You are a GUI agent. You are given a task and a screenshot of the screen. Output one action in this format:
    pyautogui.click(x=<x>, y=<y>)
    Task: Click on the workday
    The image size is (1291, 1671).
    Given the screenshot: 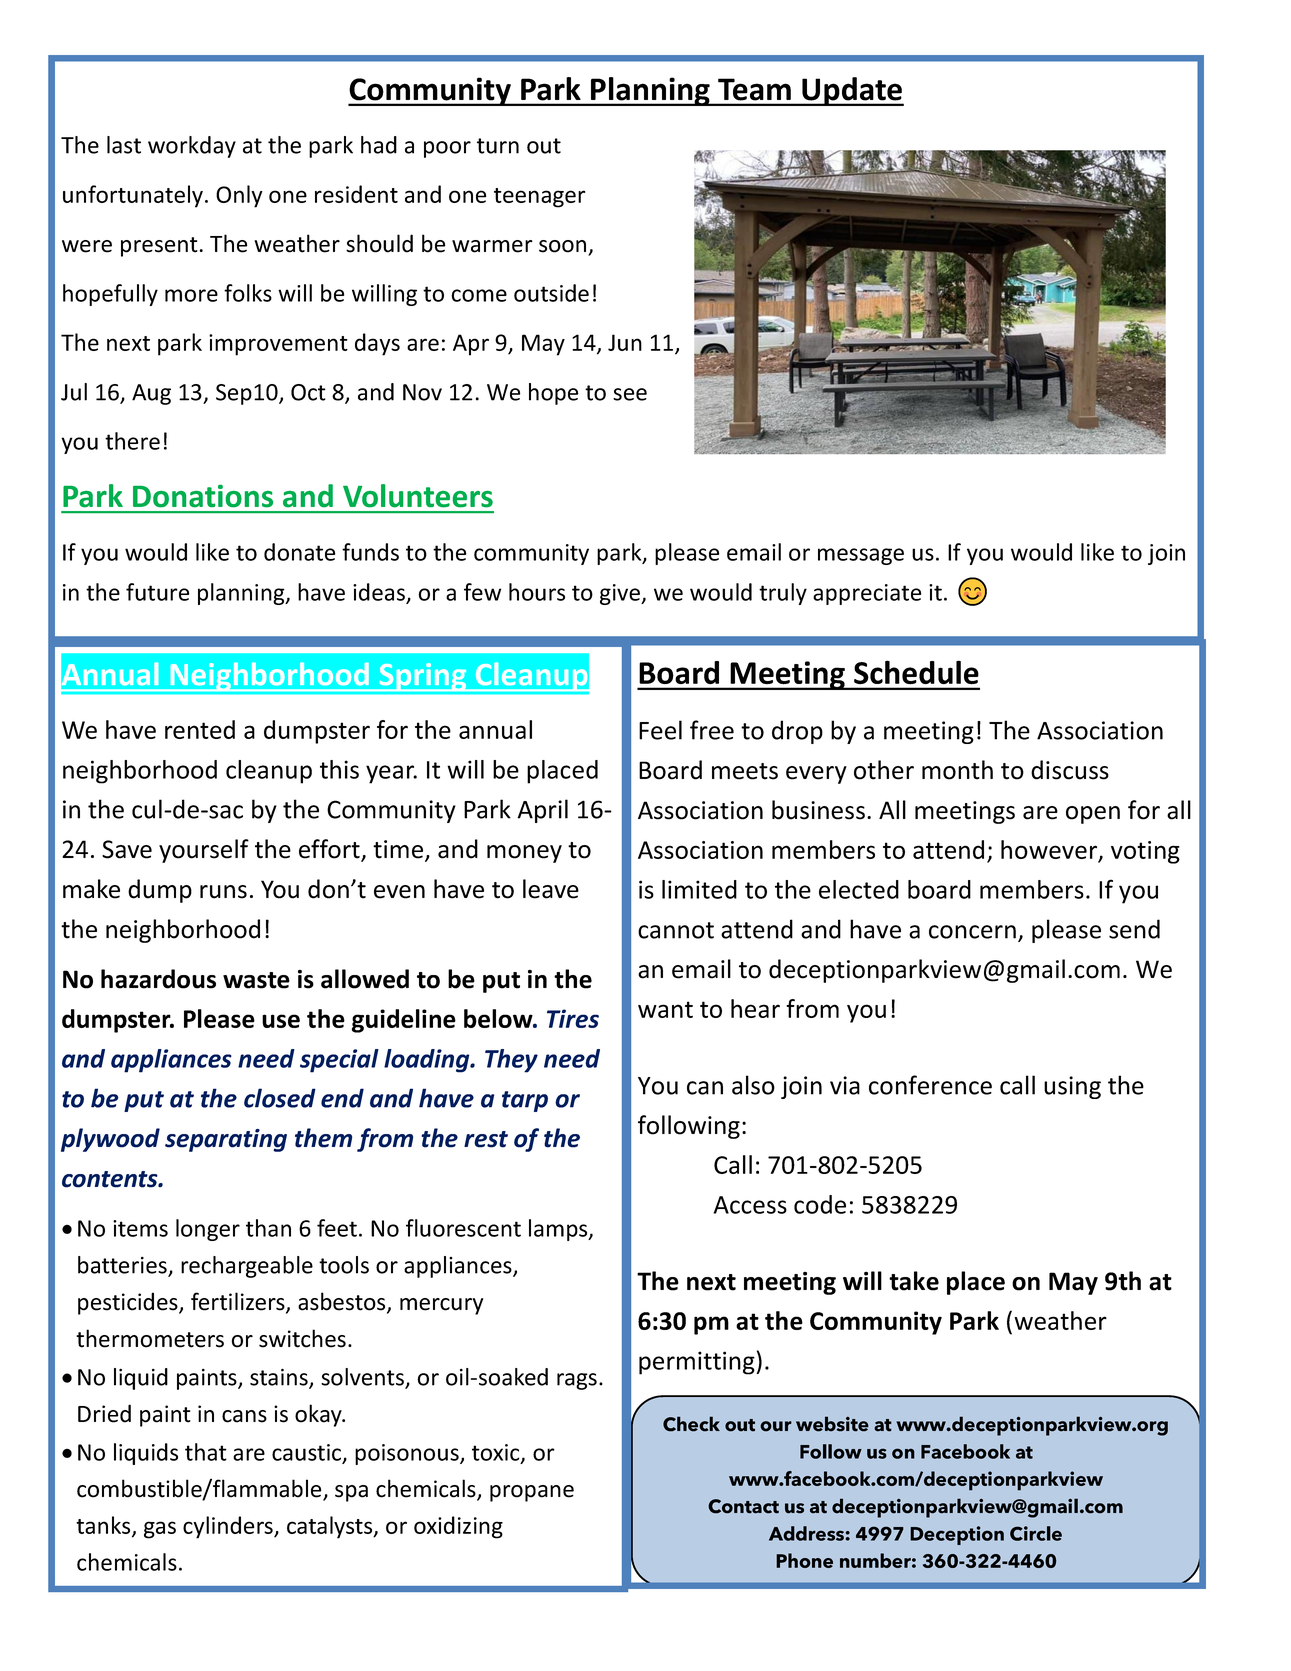 What is the action you would take?
    pyautogui.click(x=192, y=147)
